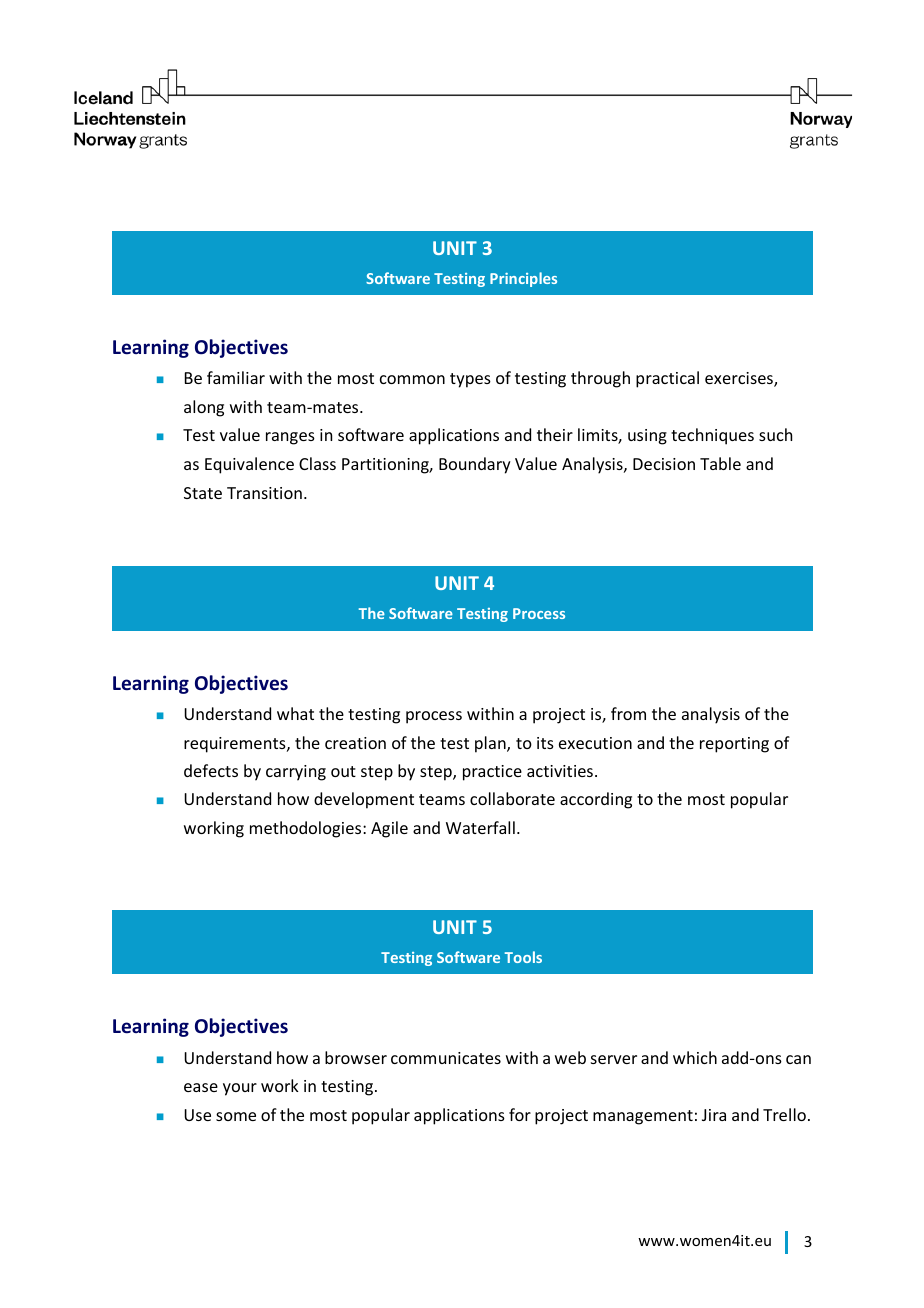 The image size is (924, 1308). I want to click on familiar, so click(236, 377).
